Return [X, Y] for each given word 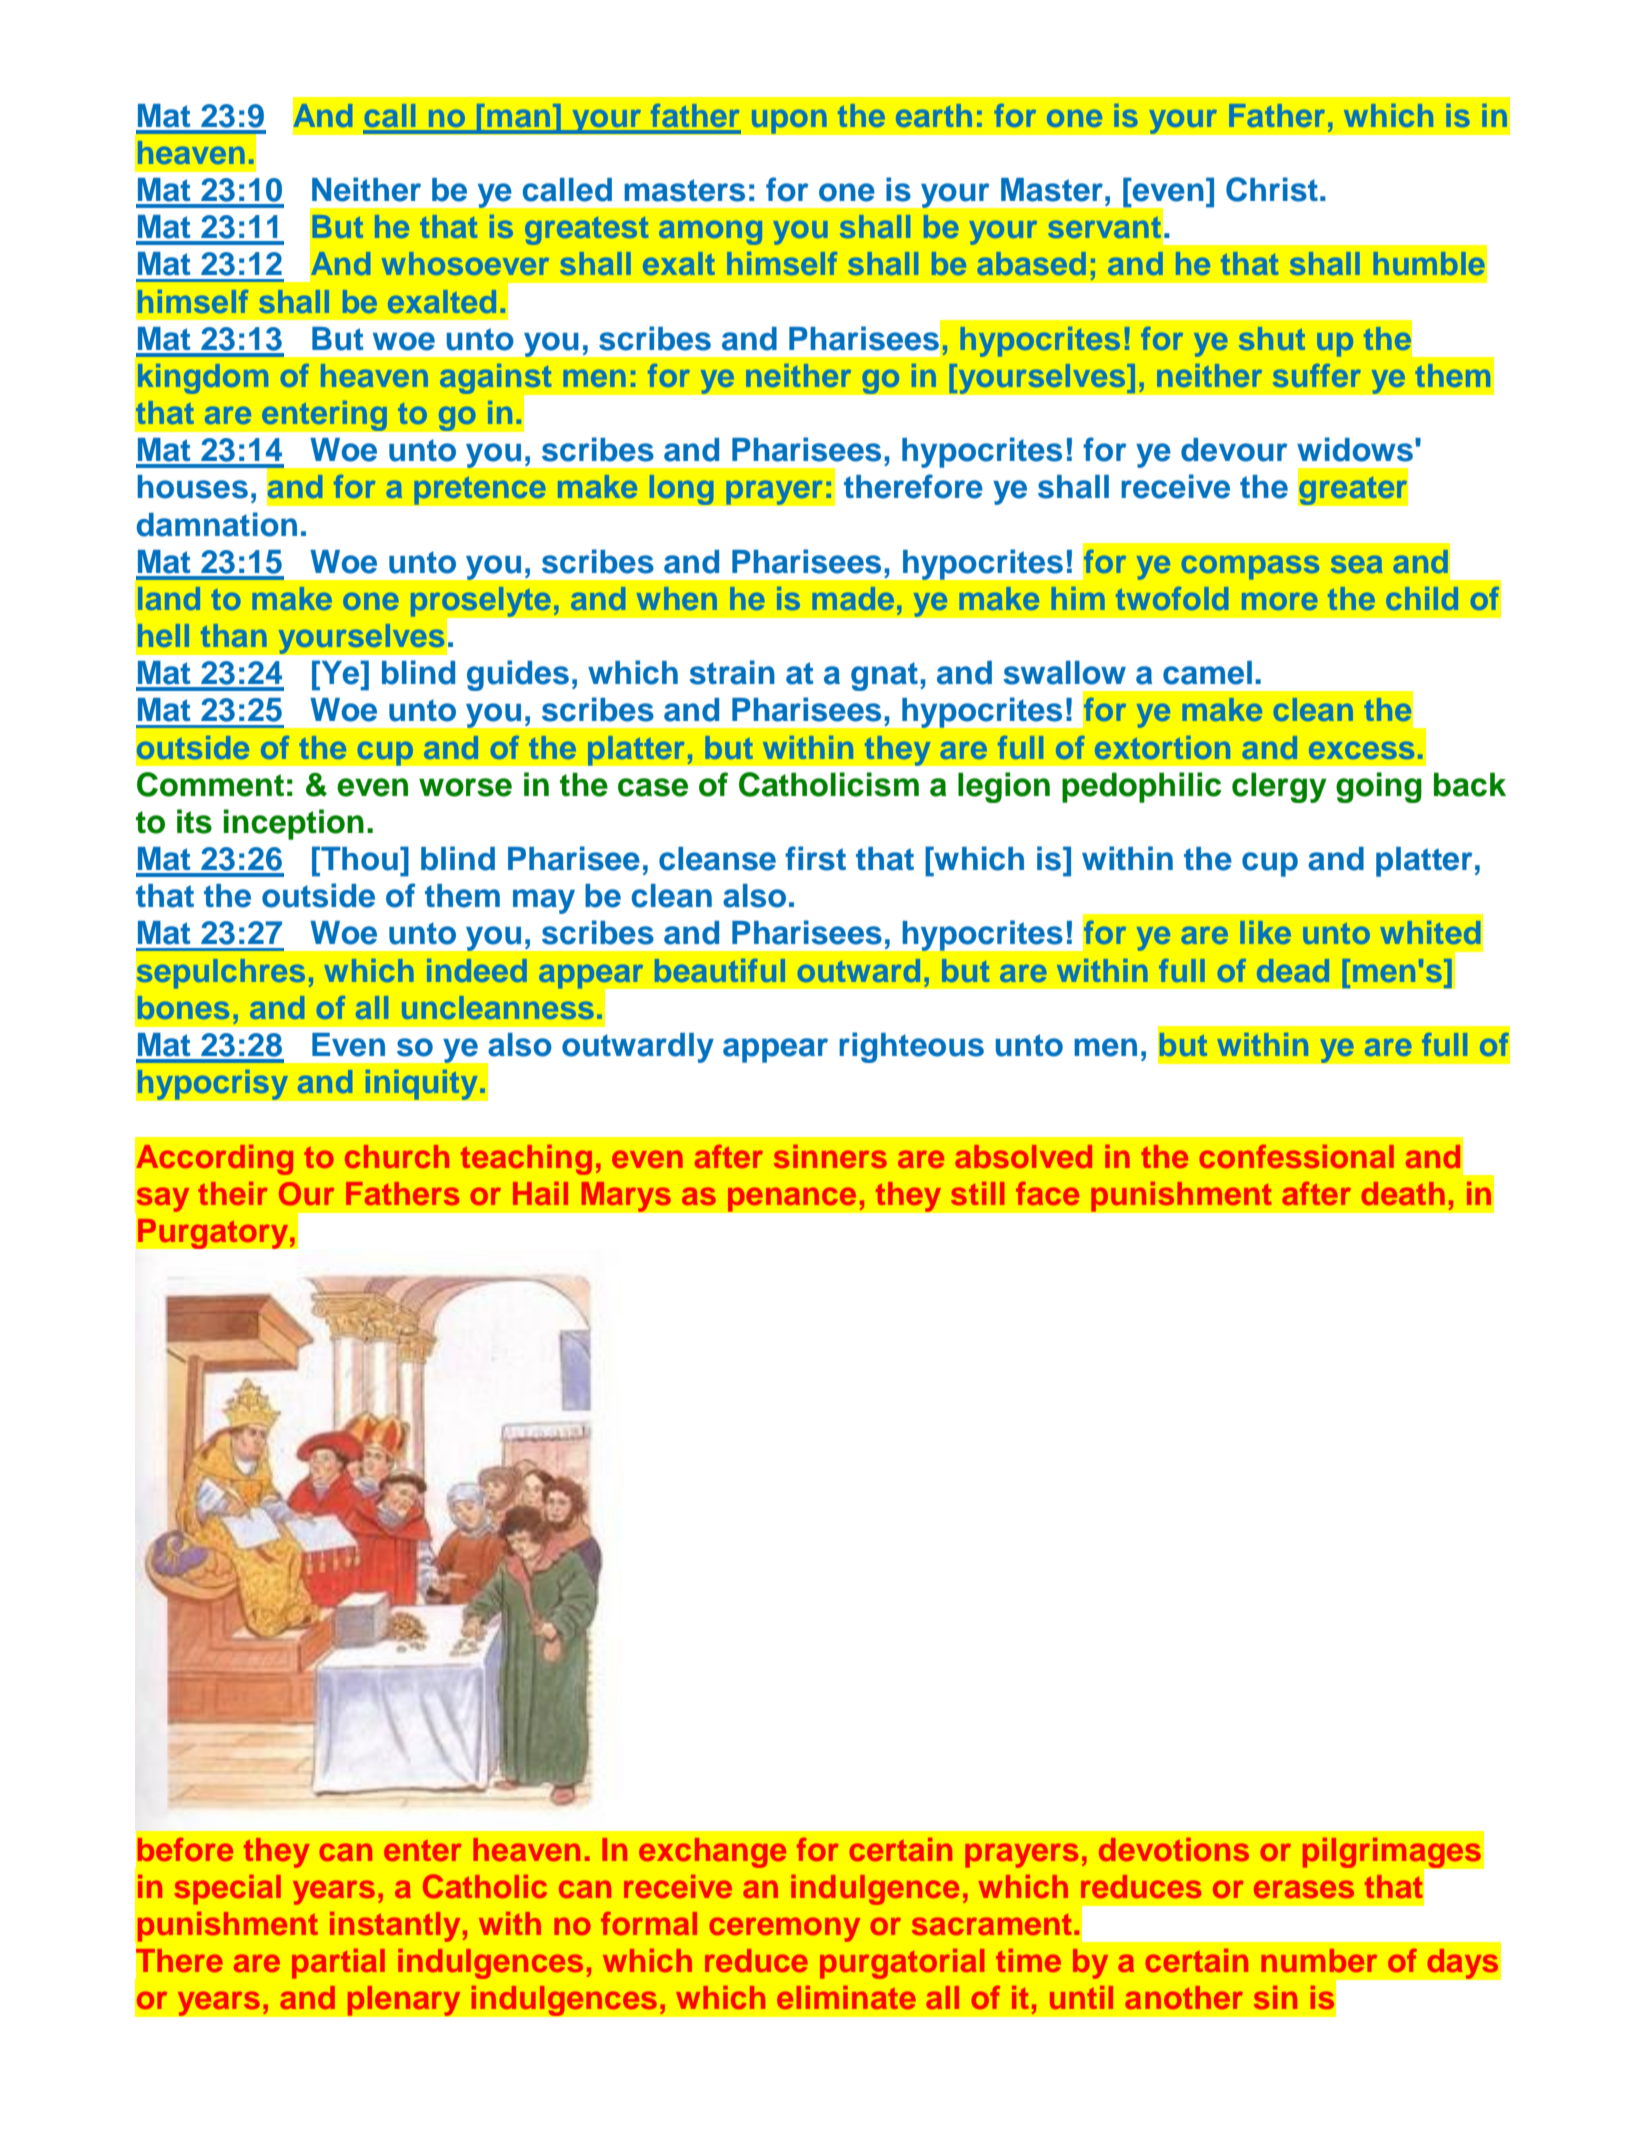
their [233, 1193]
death [1403, 1193]
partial [338, 1964]
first [815, 858]
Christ [1272, 189]
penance [792, 1199]
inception [294, 824]
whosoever [465, 263]
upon [789, 121]
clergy [1279, 787]
